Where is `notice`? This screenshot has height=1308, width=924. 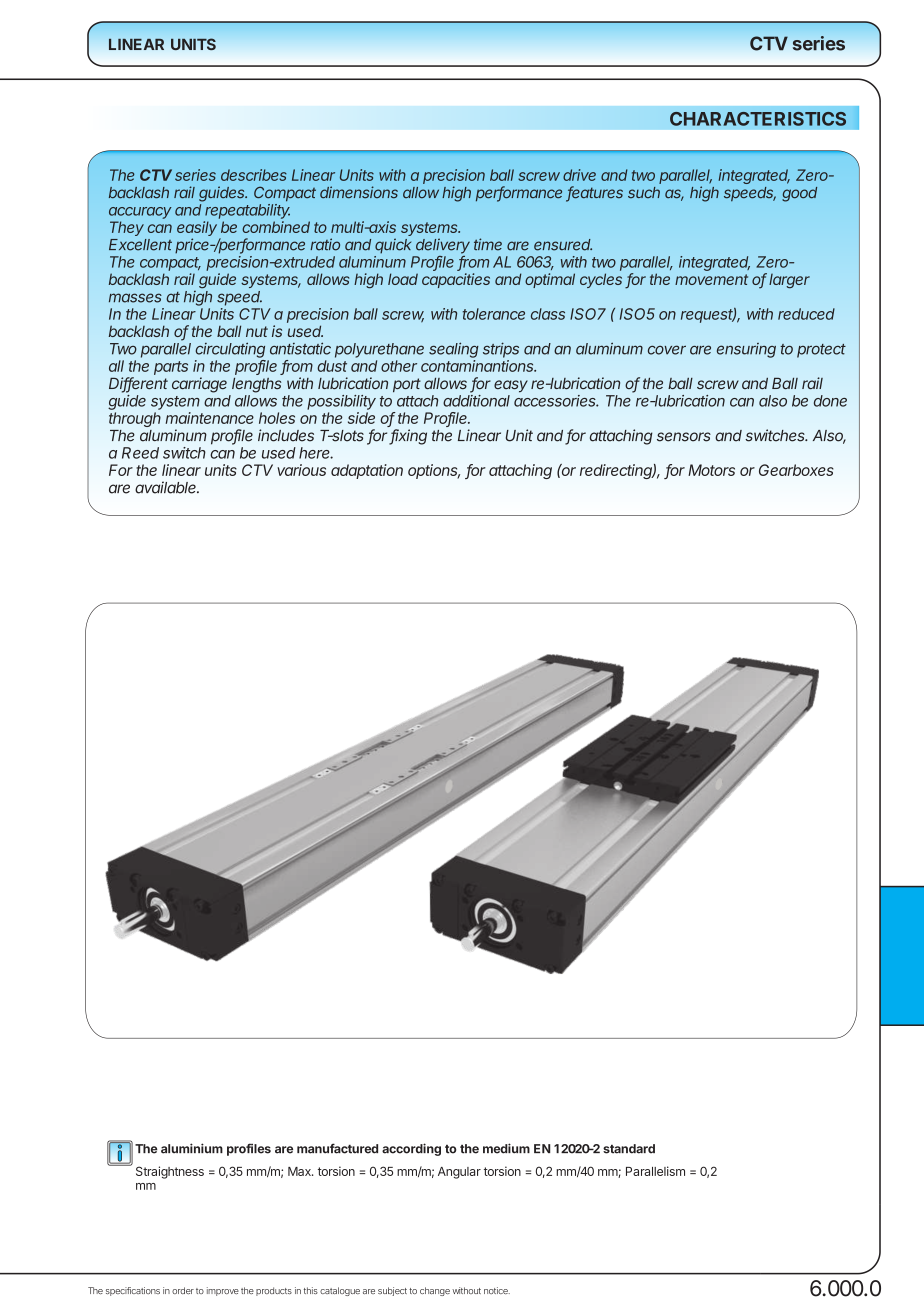
notice is located at coordinates (497, 1290).
